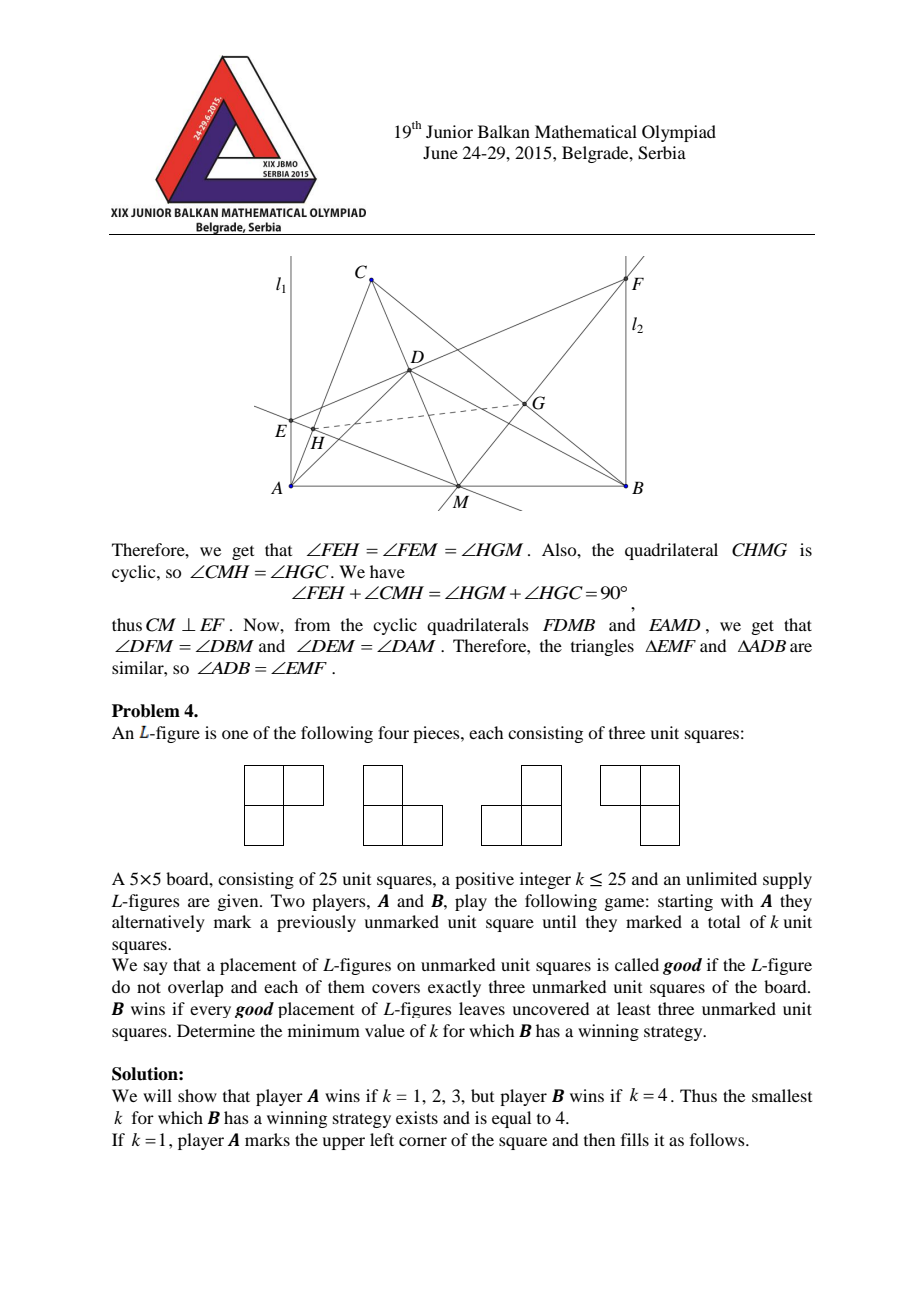  What do you see at coordinates (197, 1095) in the screenshot?
I see `show` at bounding box center [197, 1095].
